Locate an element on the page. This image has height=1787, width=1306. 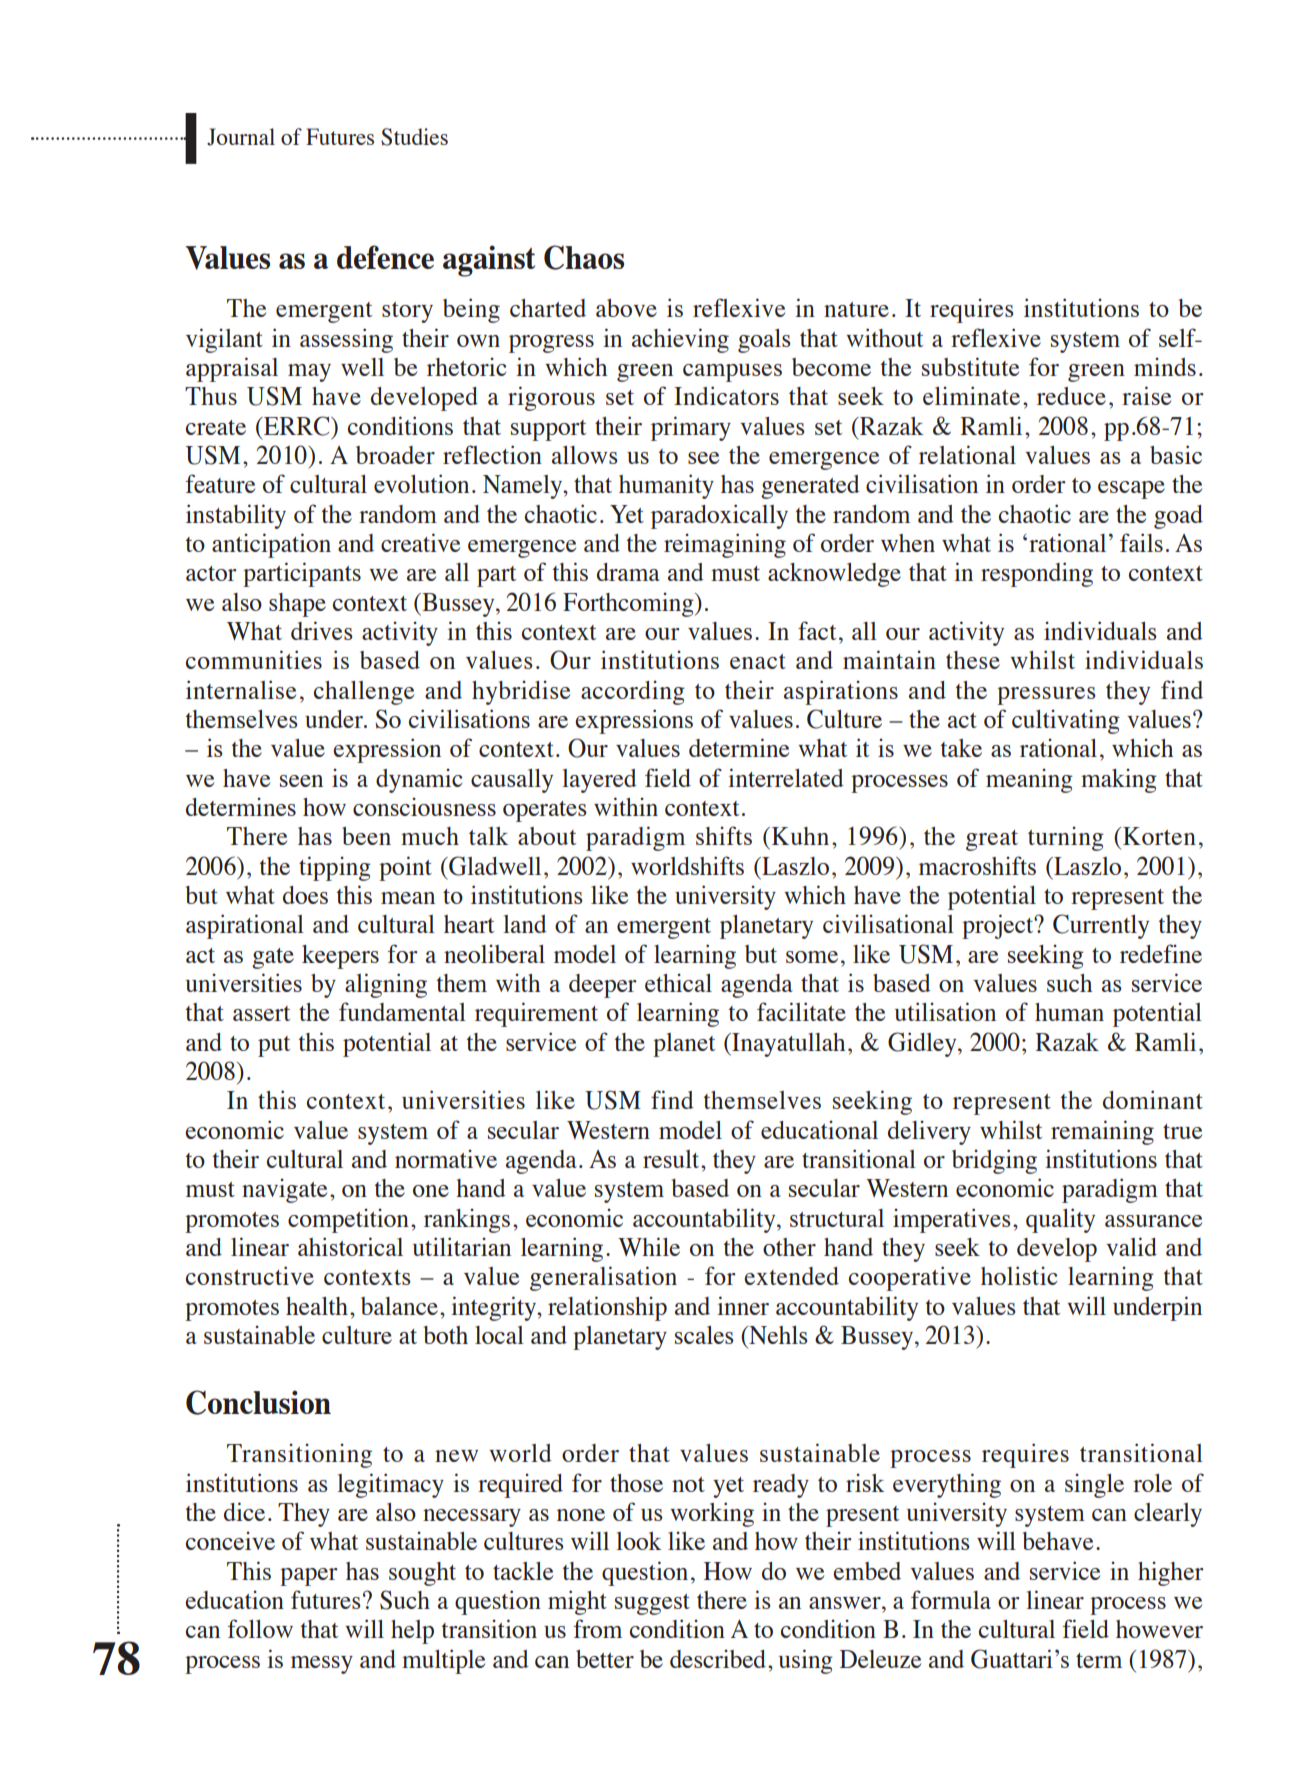
suggest is located at coordinates (652, 1604).
